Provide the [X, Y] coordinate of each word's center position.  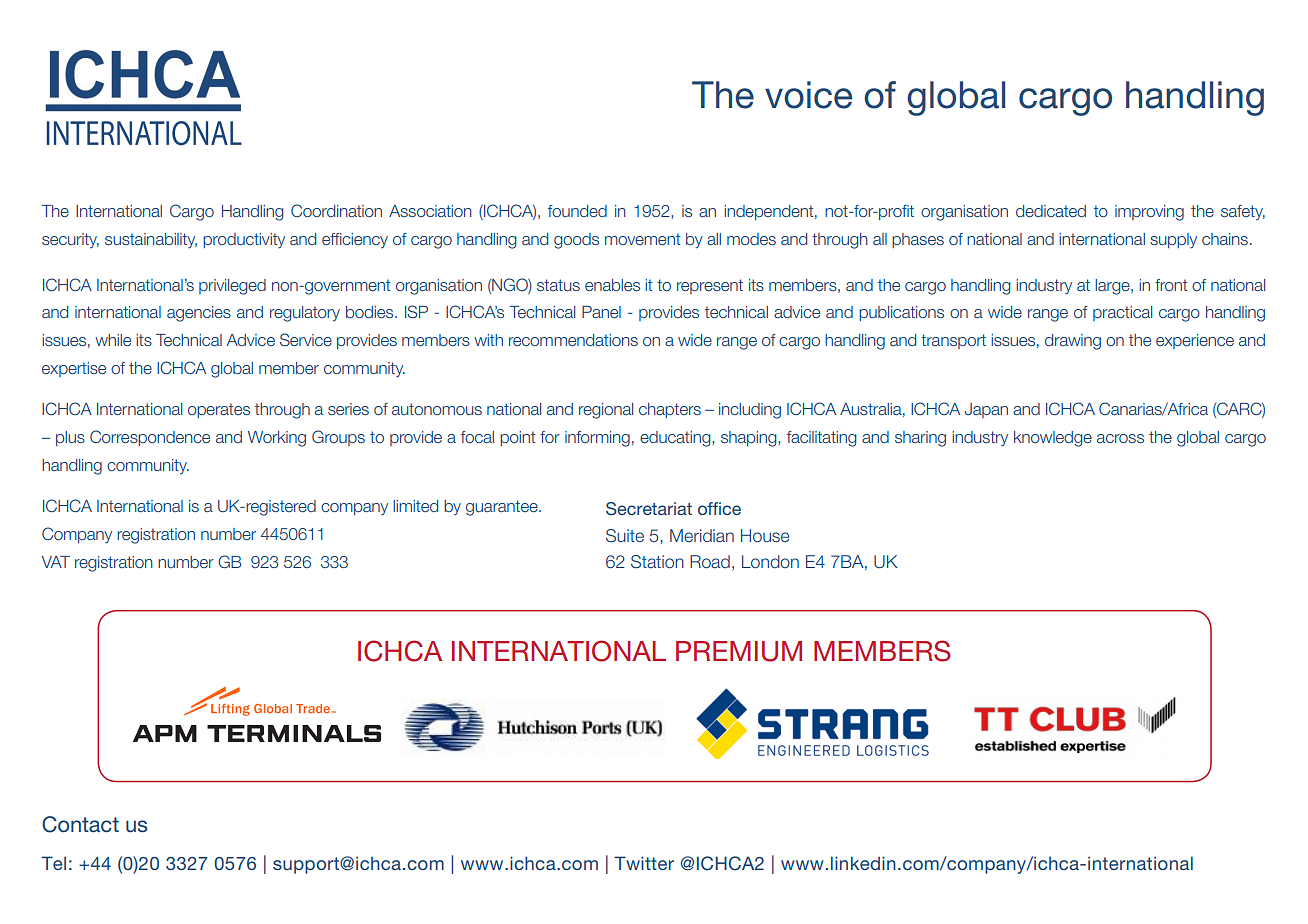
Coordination [336, 210]
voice [808, 95]
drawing [1073, 342]
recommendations [573, 340]
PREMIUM [739, 651]
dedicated [1051, 211]
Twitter [644, 863]
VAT [56, 562]
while [113, 340]
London [770, 561]
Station [657, 562]
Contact [80, 824]
